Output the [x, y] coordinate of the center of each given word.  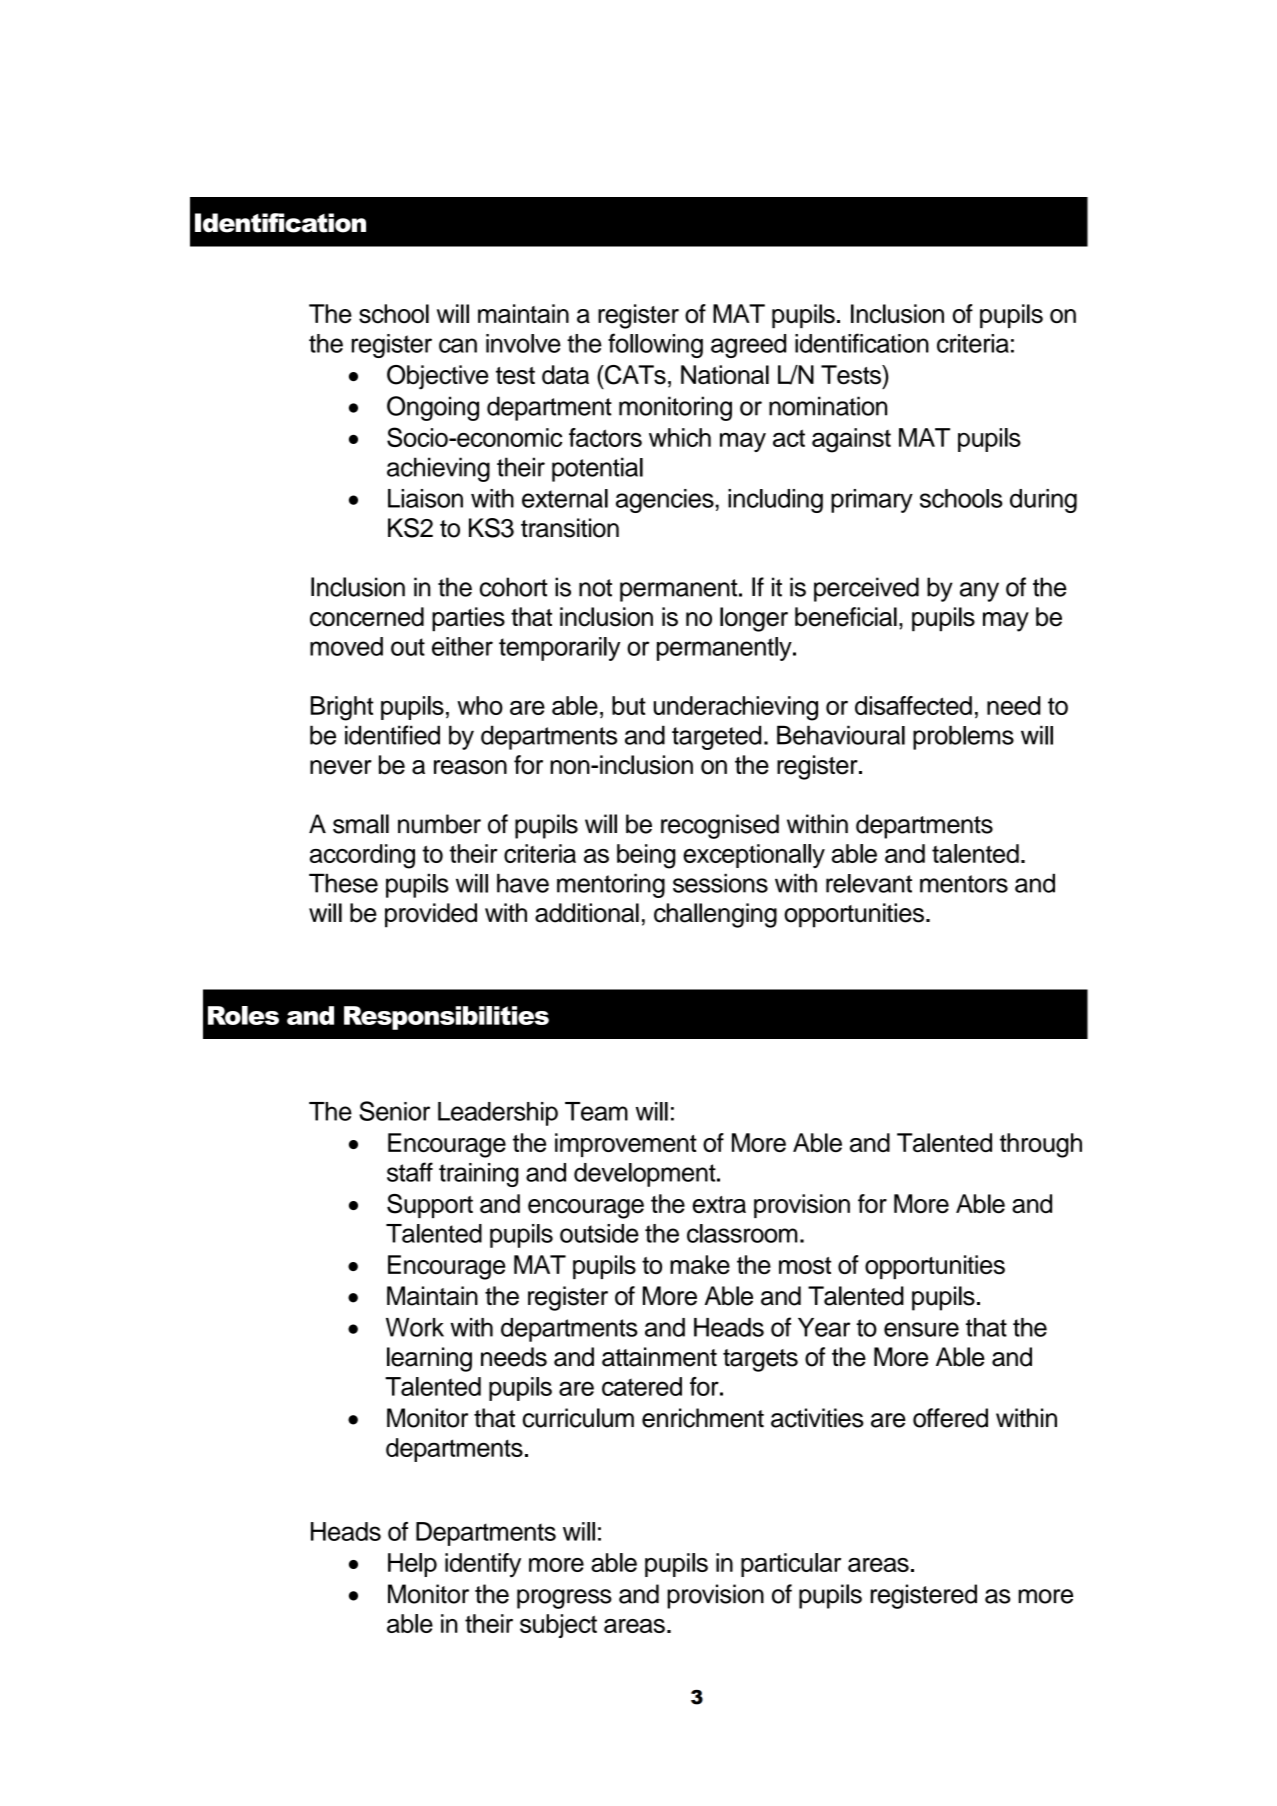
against [851, 440]
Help [412, 1565]
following [655, 345]
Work [415, 1327]
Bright [342, 708]
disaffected [913, 705]
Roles [243, 1015]
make [700, 1265]
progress [564, 1599]
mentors [964, 884]
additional [587, 913]
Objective [438, 377]
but [629, 705]
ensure [921, 1329]
